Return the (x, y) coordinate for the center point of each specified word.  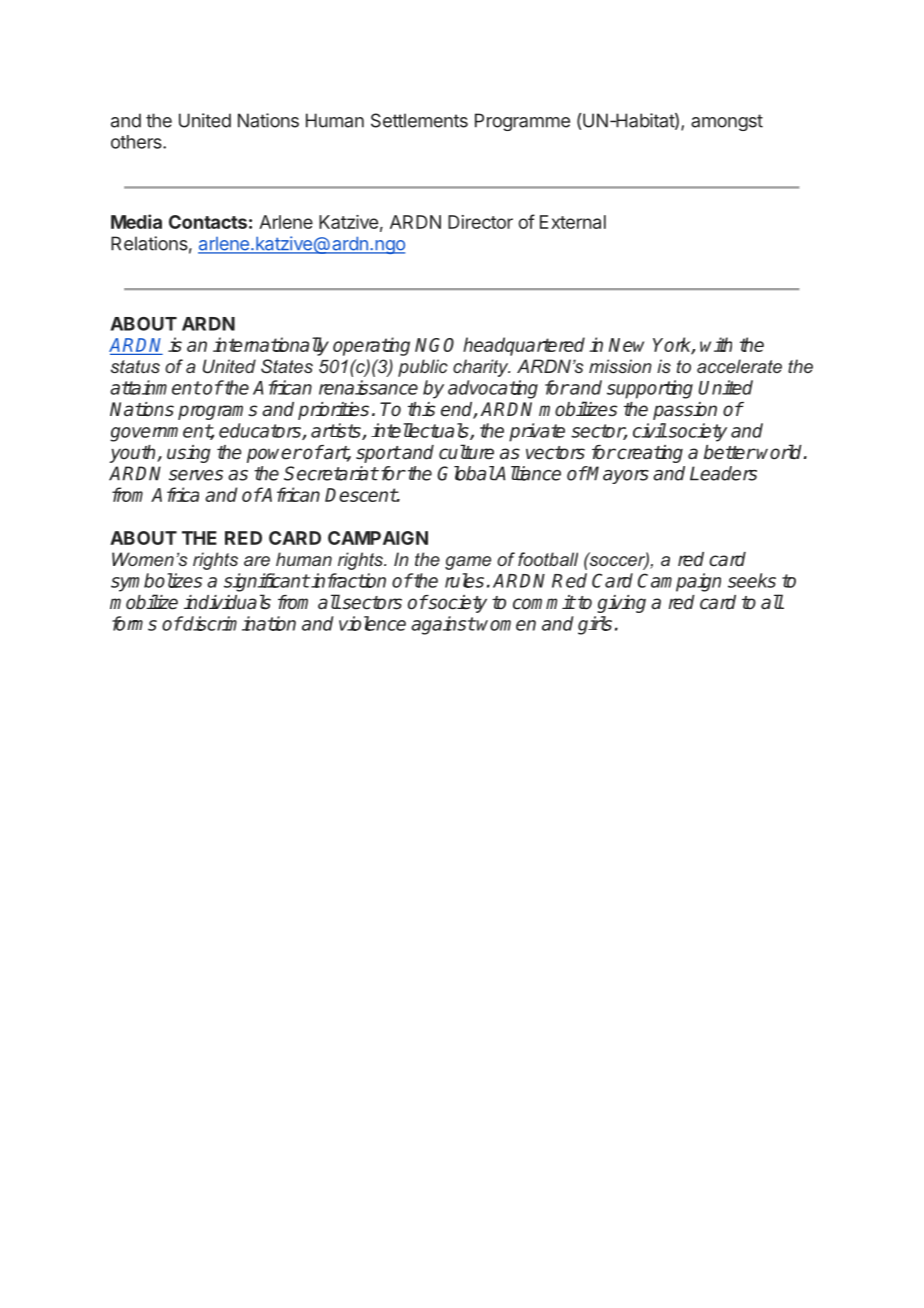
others (137, 142)
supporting (650, 389)
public (423, 368)
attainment (155, 387)
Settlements (419, 120)
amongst (727, 122)
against (443, 625)
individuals (227, 602)
